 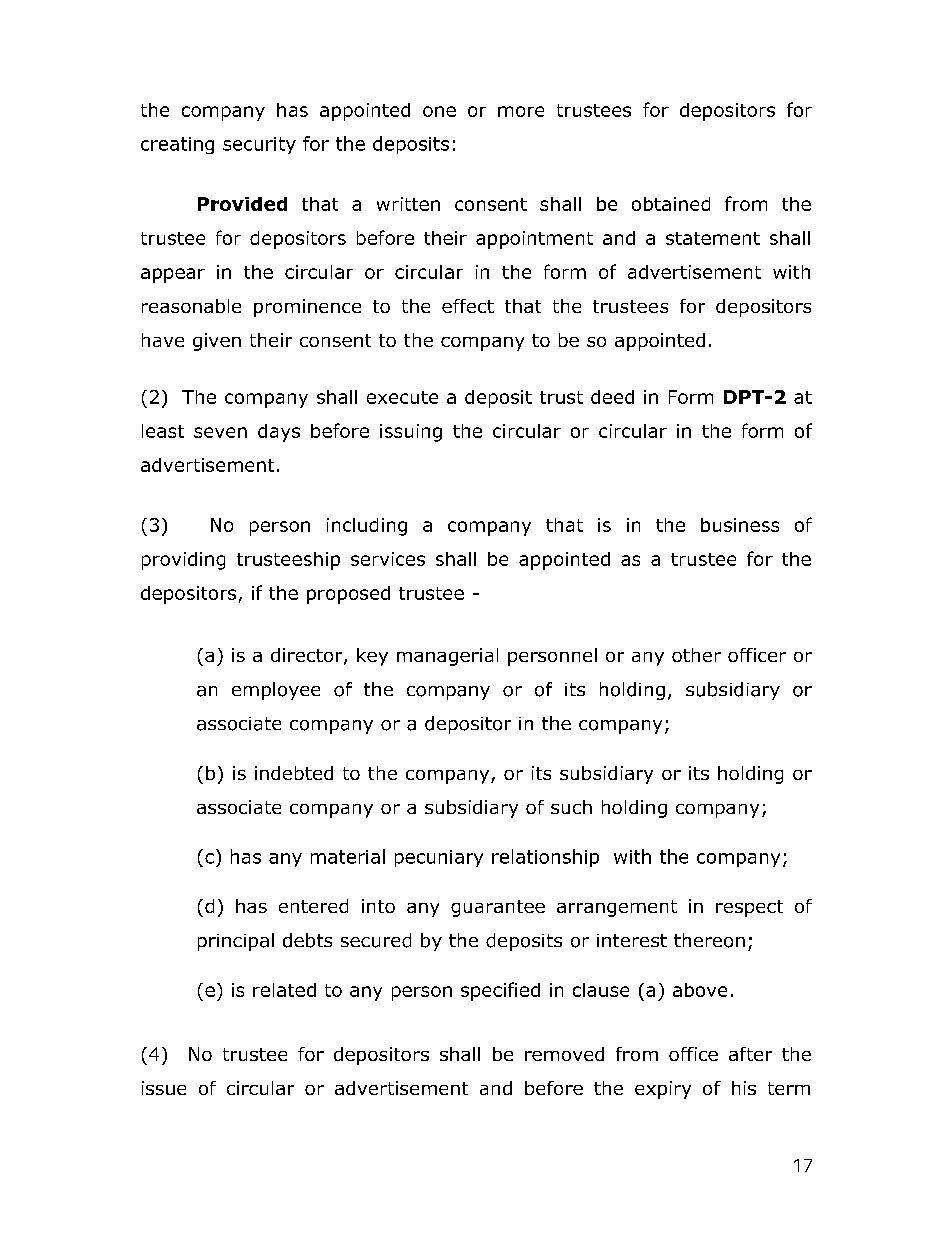 I want to click on issuing, so click(x=411, y=433).
